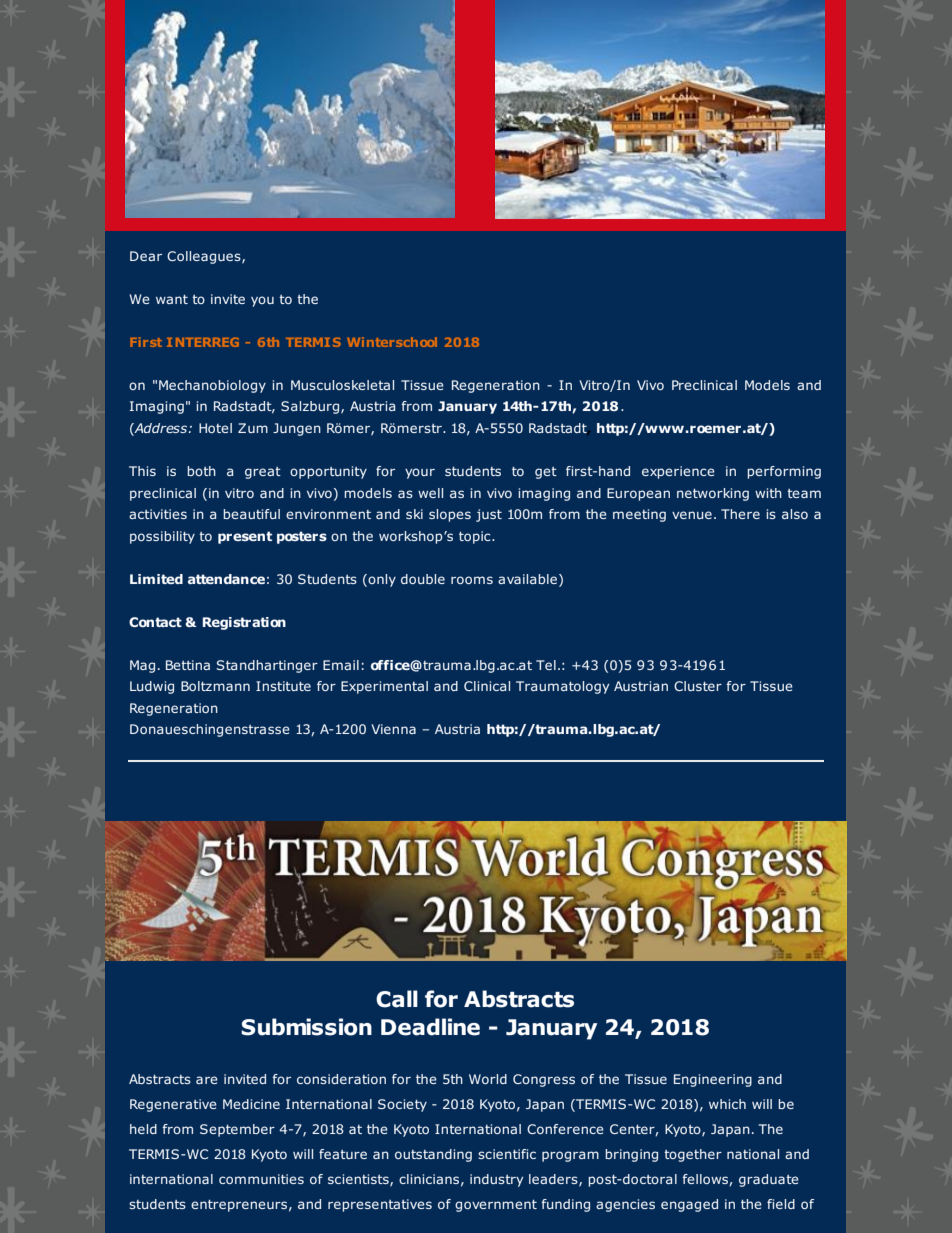 This image has height=1233, width=952. I want to click on experience, so click(678, 472).
